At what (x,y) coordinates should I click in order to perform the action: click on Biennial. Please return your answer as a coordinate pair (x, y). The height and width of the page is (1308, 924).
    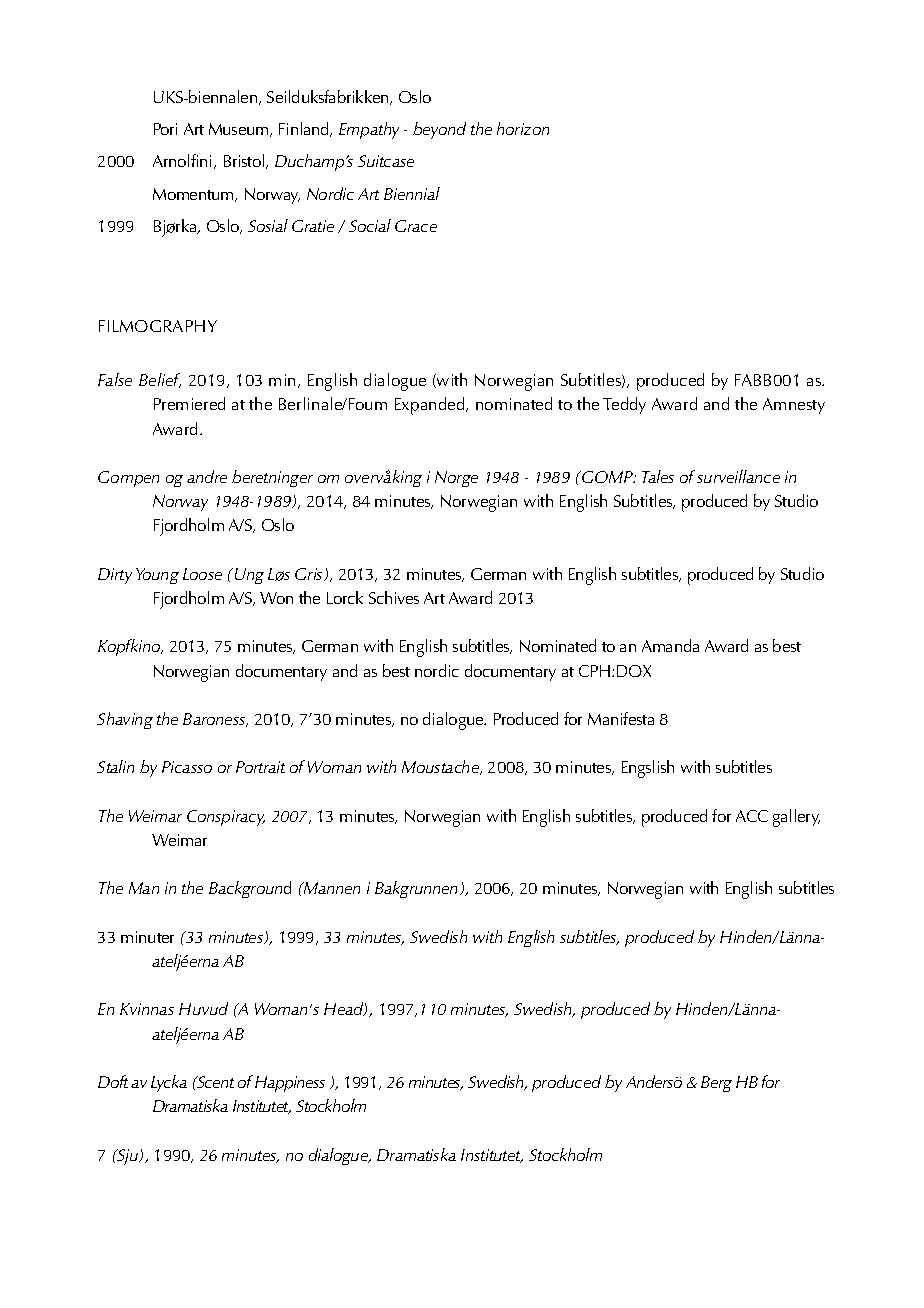
    Looking at the image, I should click on (412, 193).
